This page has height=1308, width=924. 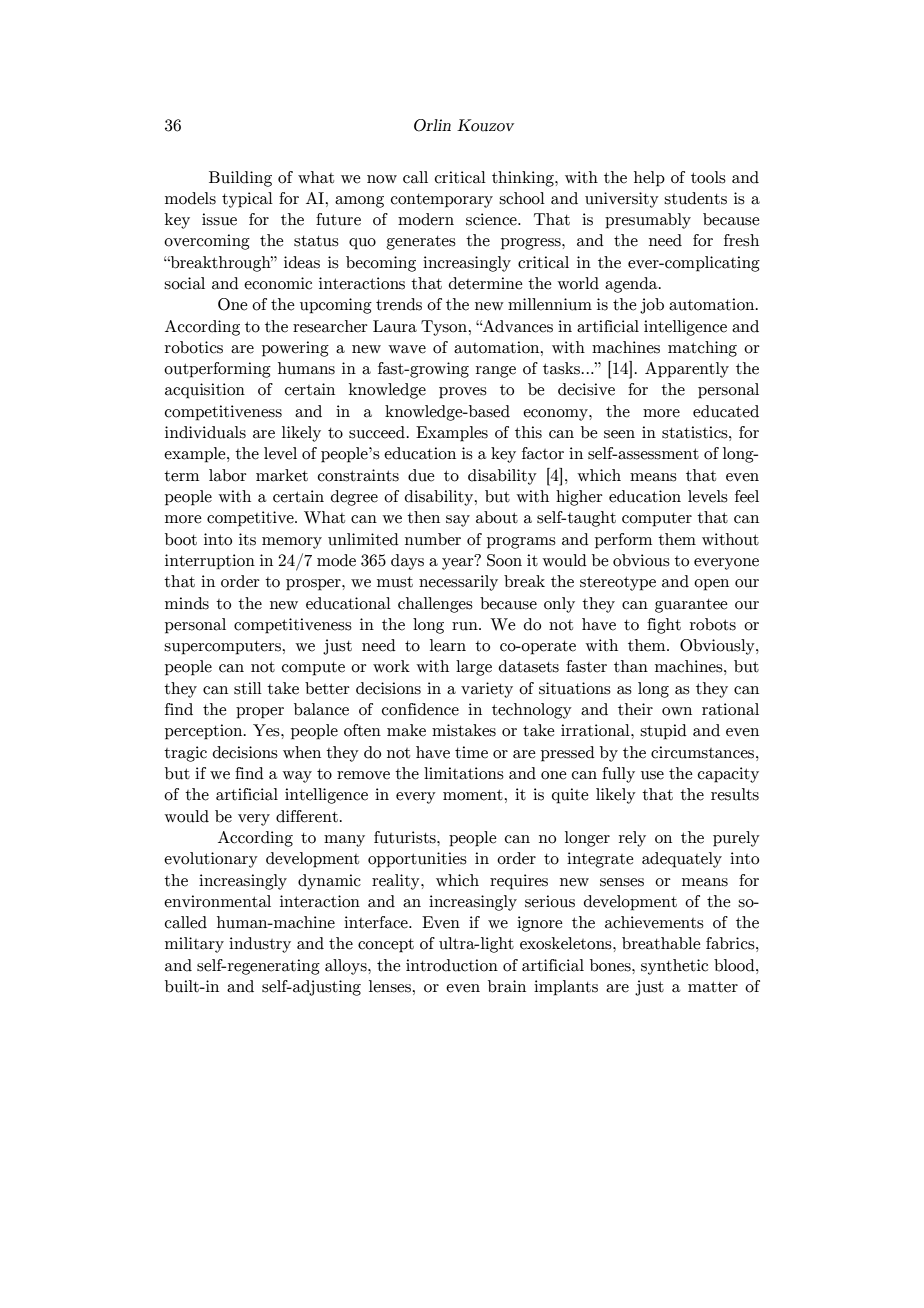 What do you see at coordinates (210, 562) in the page?
I see `interruption` at bounding box center [210, 562].
